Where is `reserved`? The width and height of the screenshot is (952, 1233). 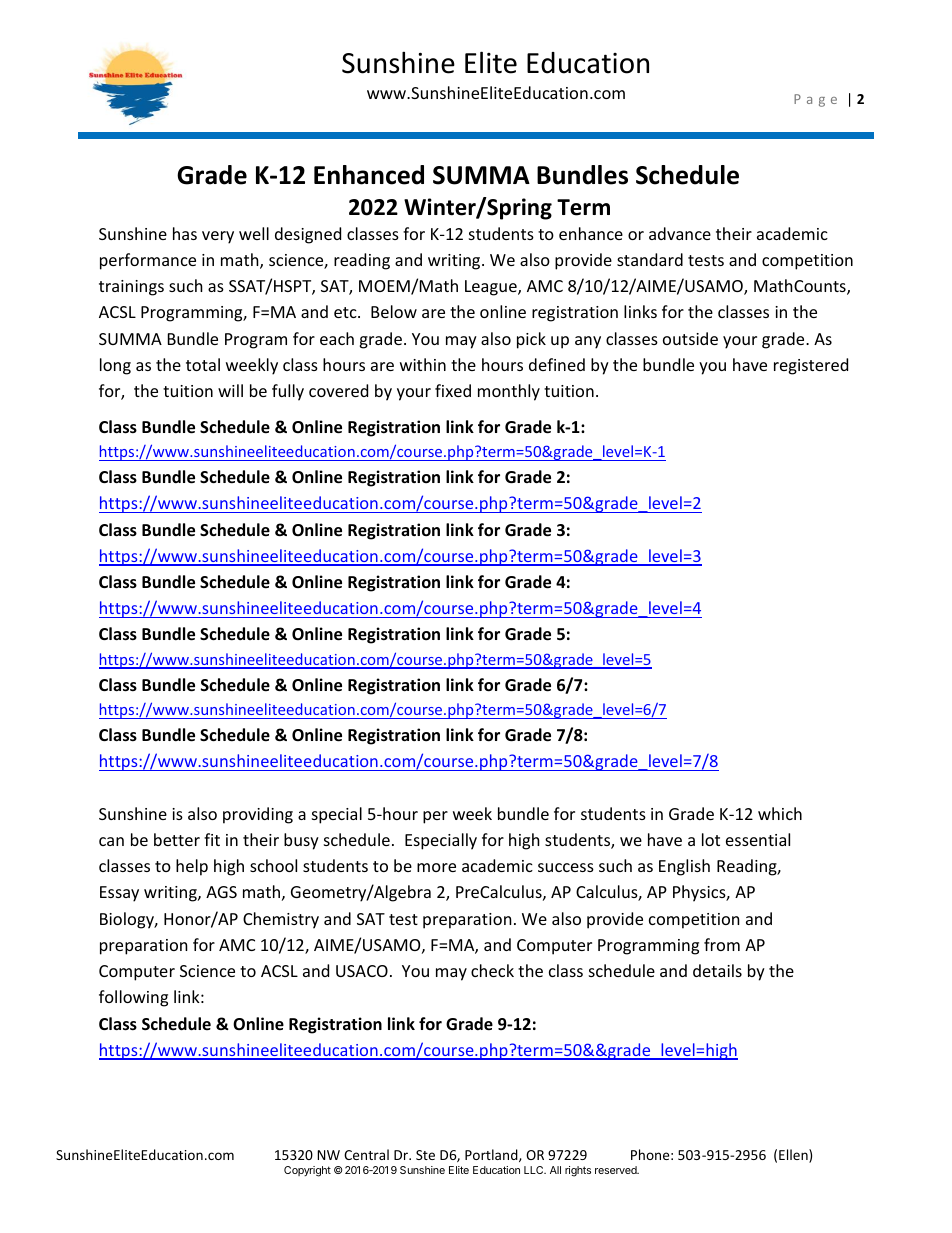
reserved is located at coordinates (617, 1170).
